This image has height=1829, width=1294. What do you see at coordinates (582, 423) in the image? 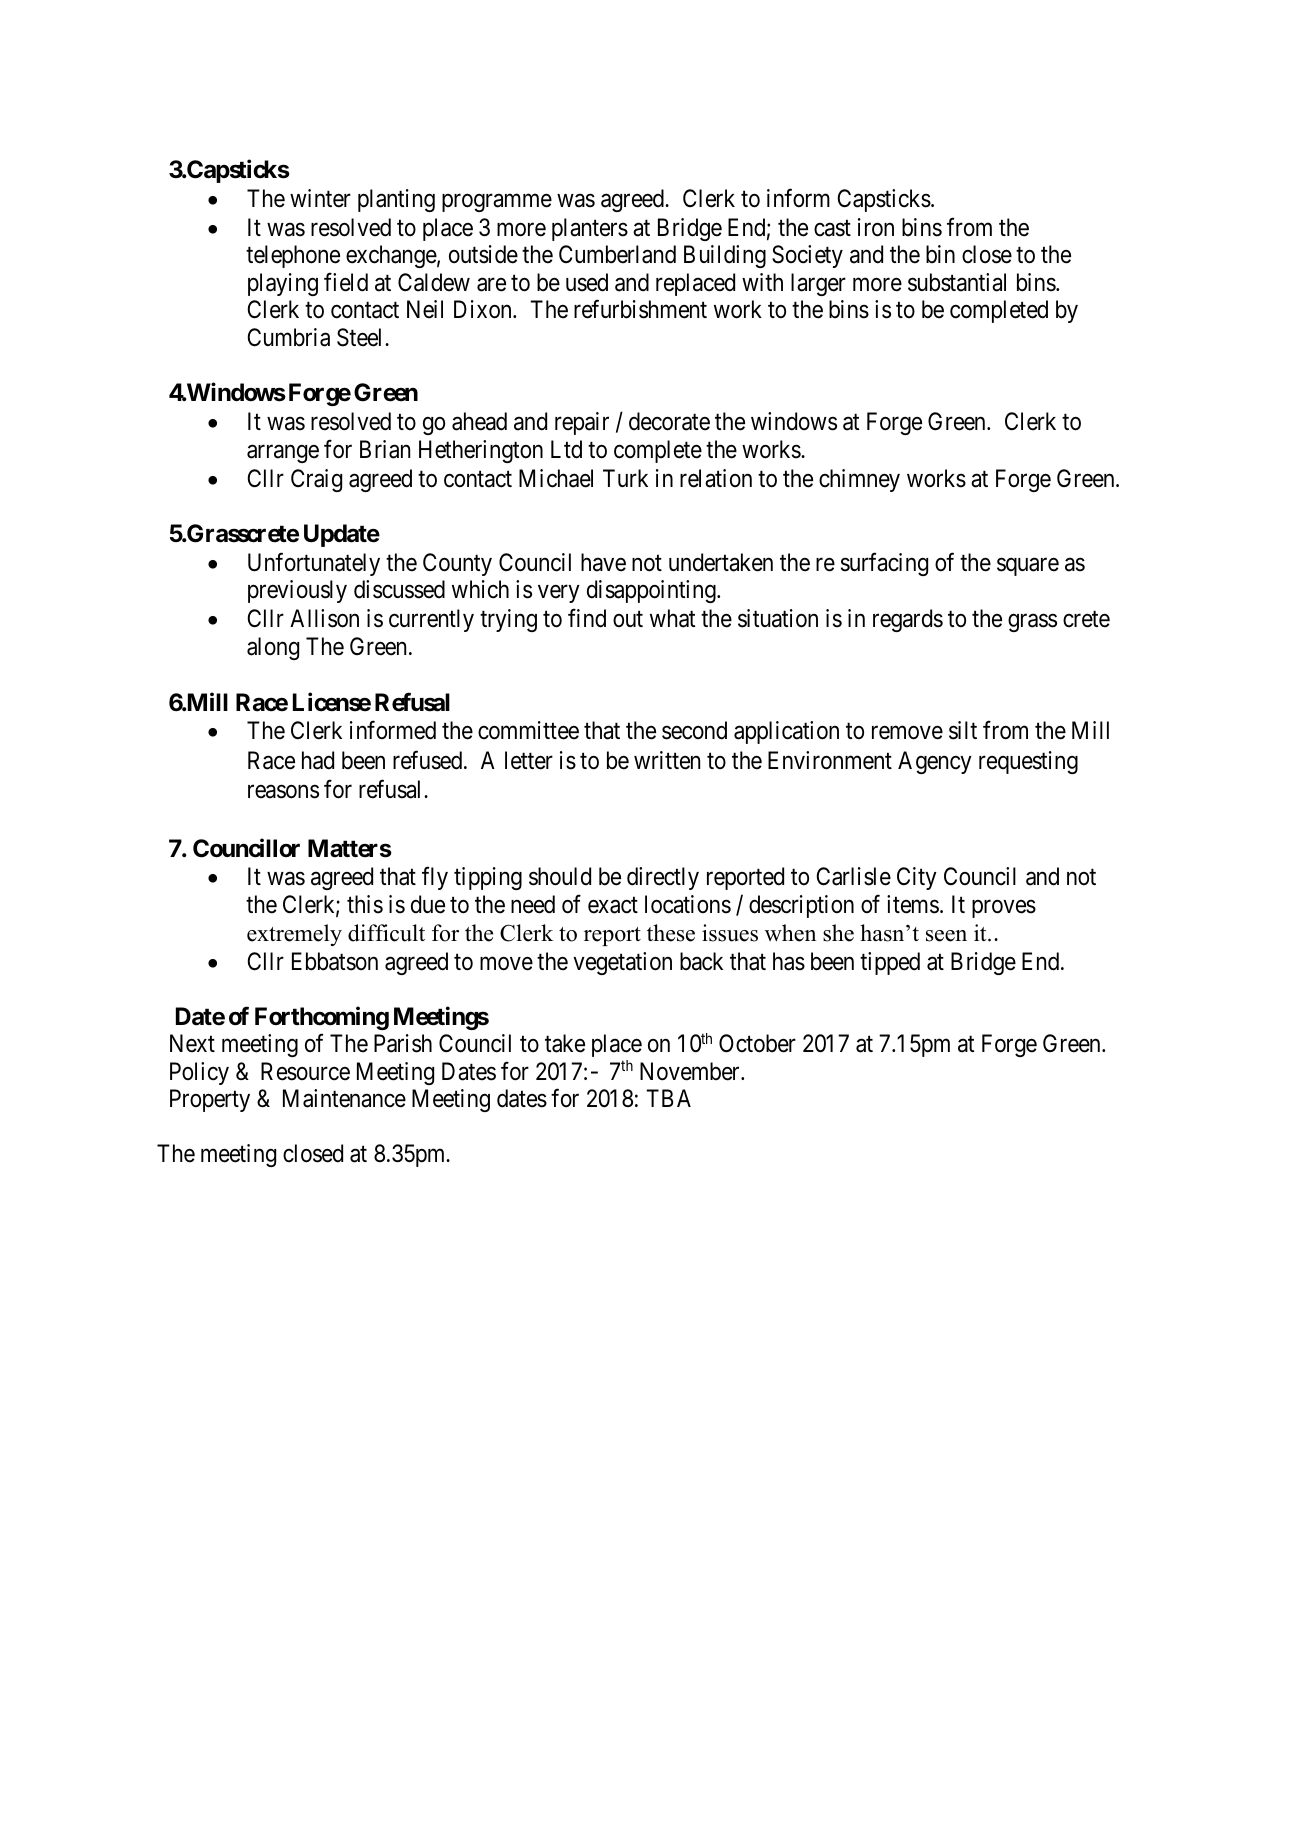
I see `repair` at bounding box center [582, 423].
